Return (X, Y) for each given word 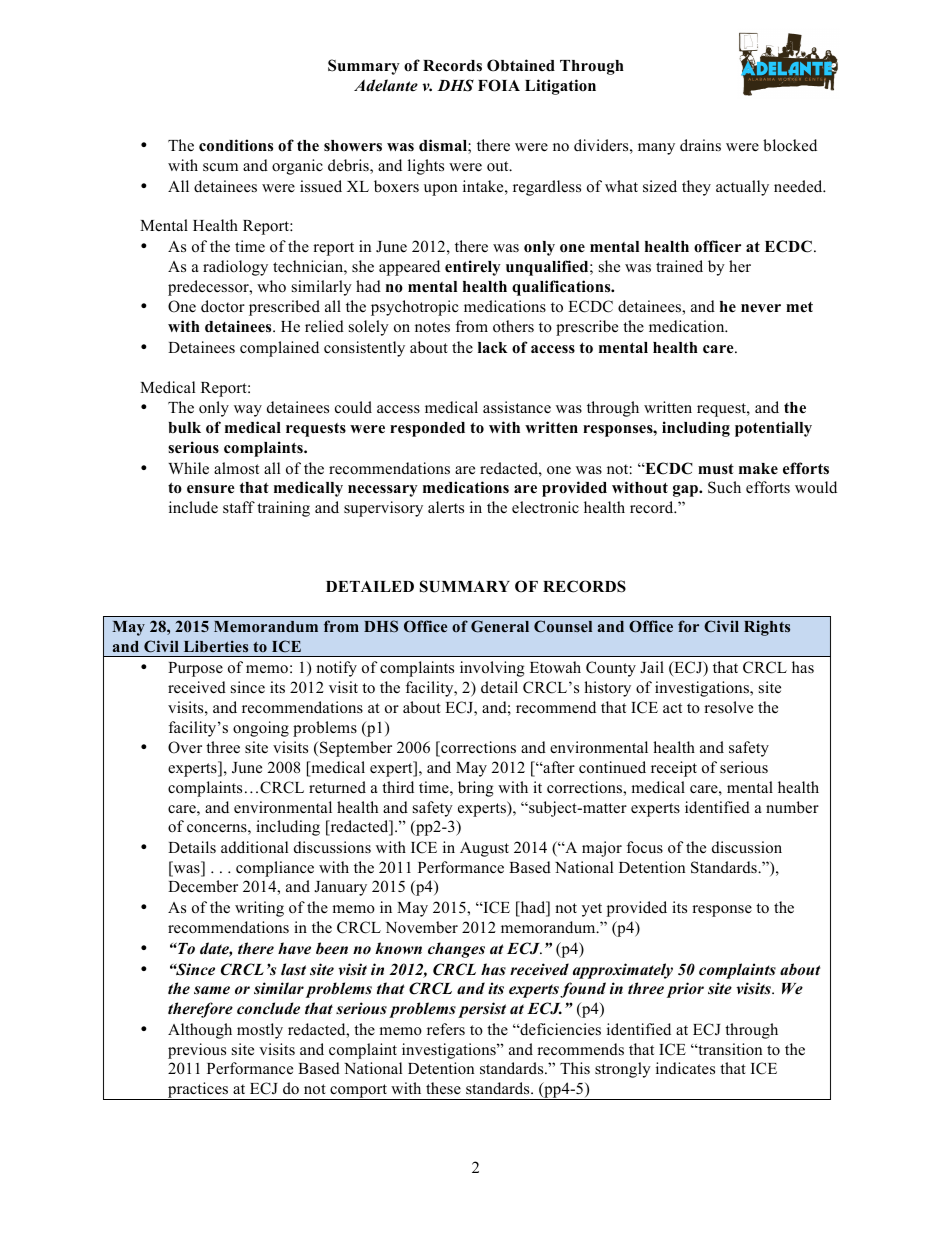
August (484, 849)
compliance (275, 869)
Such (724, 487)
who (271, 286)
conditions (236, 145)
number (792, 807)
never (761, 308)
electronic (545, 507)
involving (492, 669)
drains (700, 145)
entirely (473, 268)
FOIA (499, 85)
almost (236, 468)
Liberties (216, 646)
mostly (260, 1031)
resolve (728, 707)
